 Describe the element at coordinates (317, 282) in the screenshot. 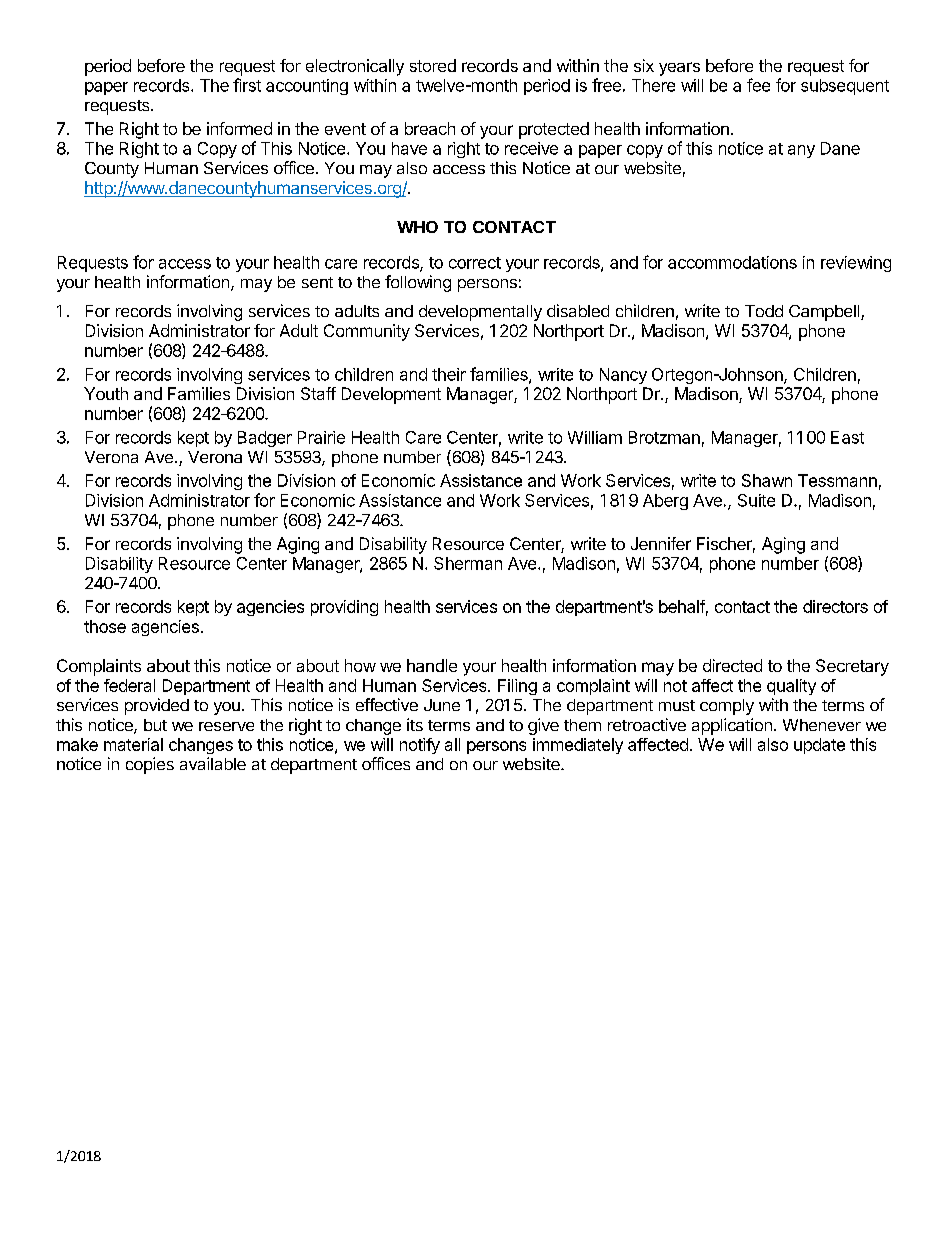

I see `sent` at that location.
